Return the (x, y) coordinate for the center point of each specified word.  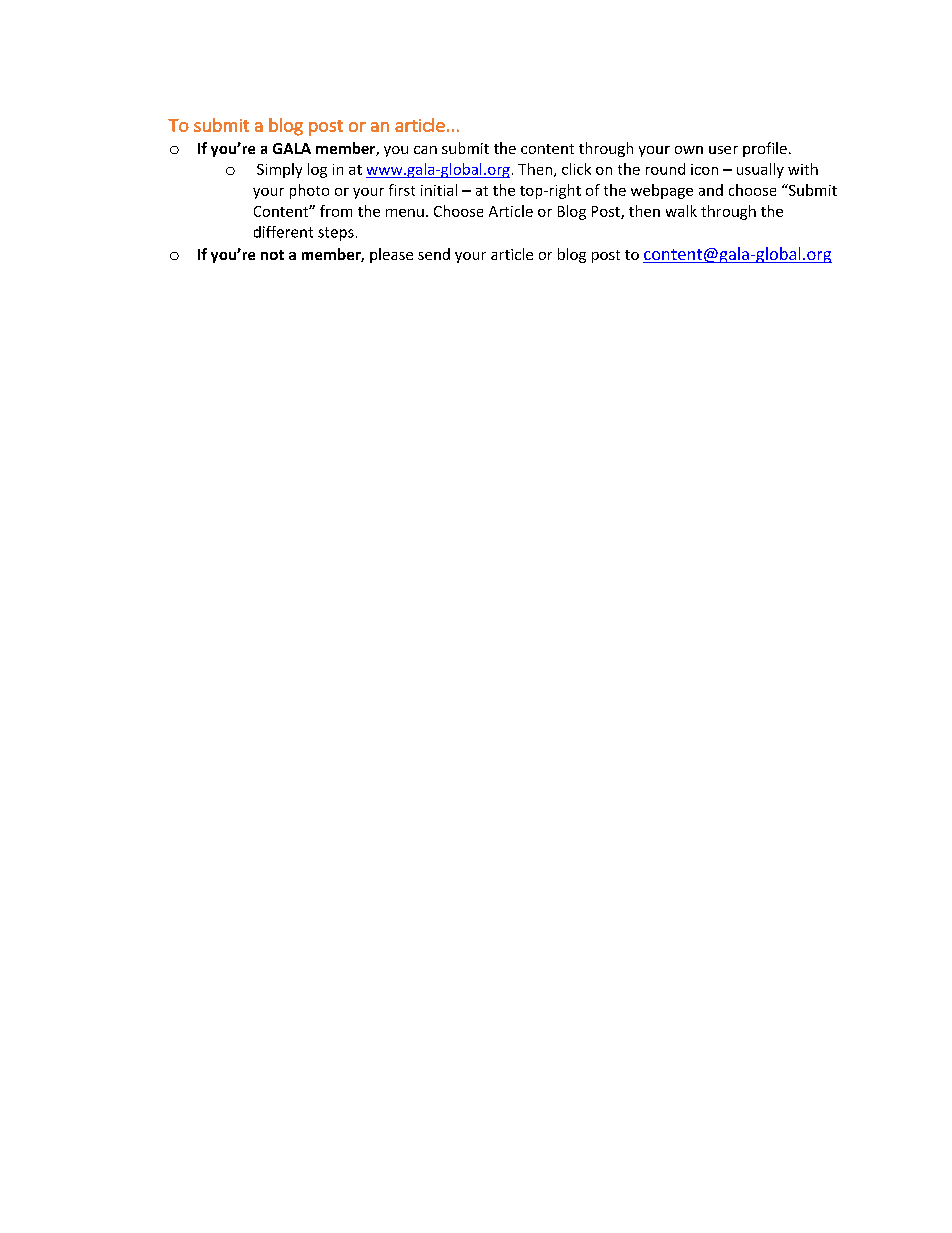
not (272, 255)
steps (336, 234)
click (576, 169)
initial (439, 190)
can (425, 150)
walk (681, 211)
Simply (279, 170)
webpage (662, 191)
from (336, 211)
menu (405, 213)
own (689, 150)
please (391, 255)
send (434, 254)
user (723, 150)
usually (760, 170)
